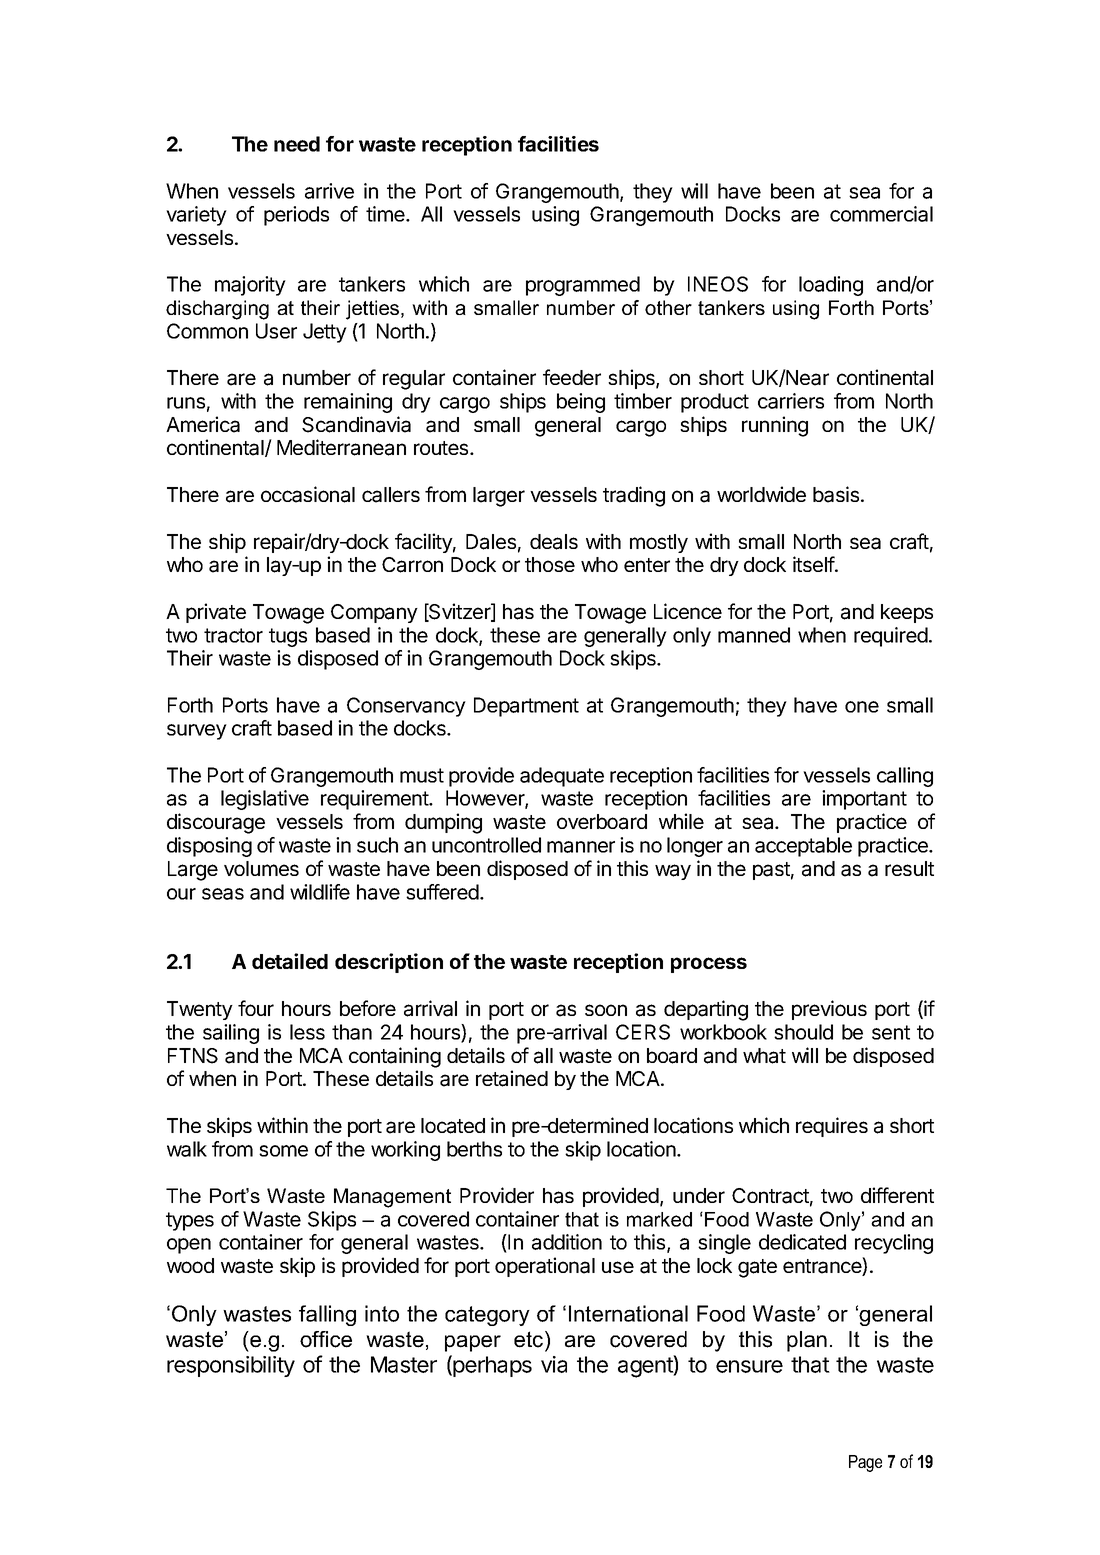 The width and height of the image is (1100, 1555). What do you see at coordinates (881, 214) in the image?
I see `commercial` at bounding box center [881, 214].
